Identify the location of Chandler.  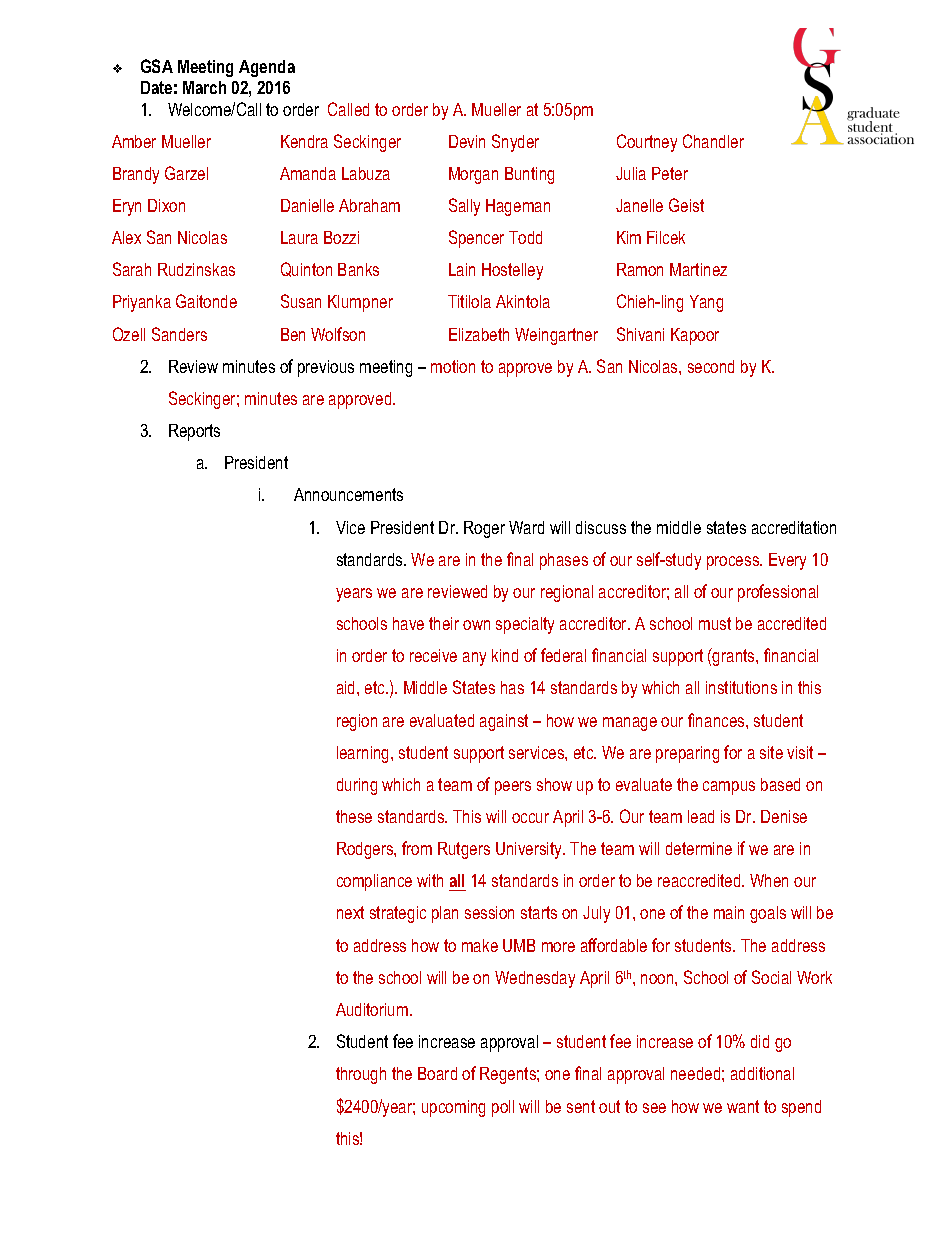
(713, 141).
